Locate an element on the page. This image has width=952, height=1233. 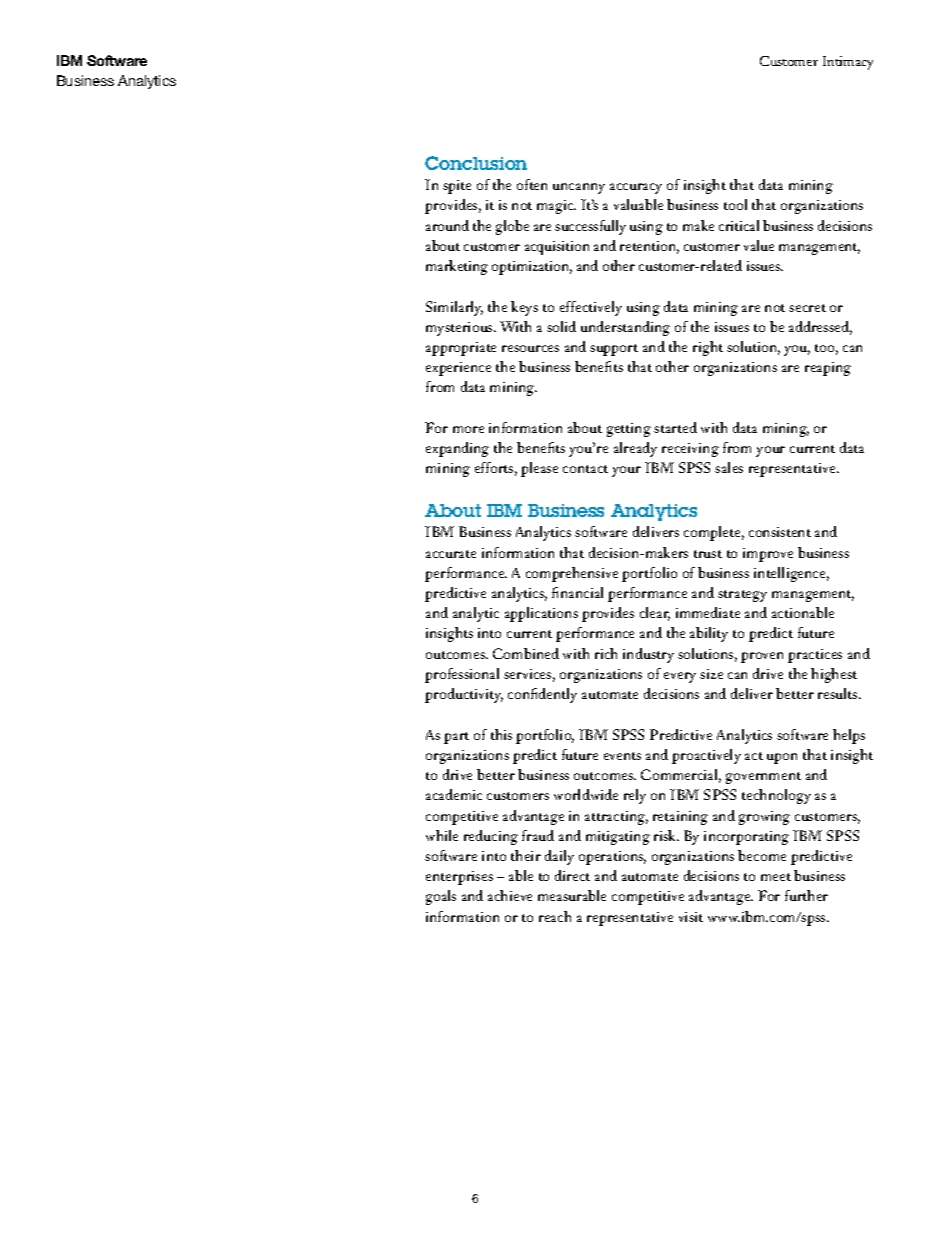
accuracy is located at coordinates (636, 188).
